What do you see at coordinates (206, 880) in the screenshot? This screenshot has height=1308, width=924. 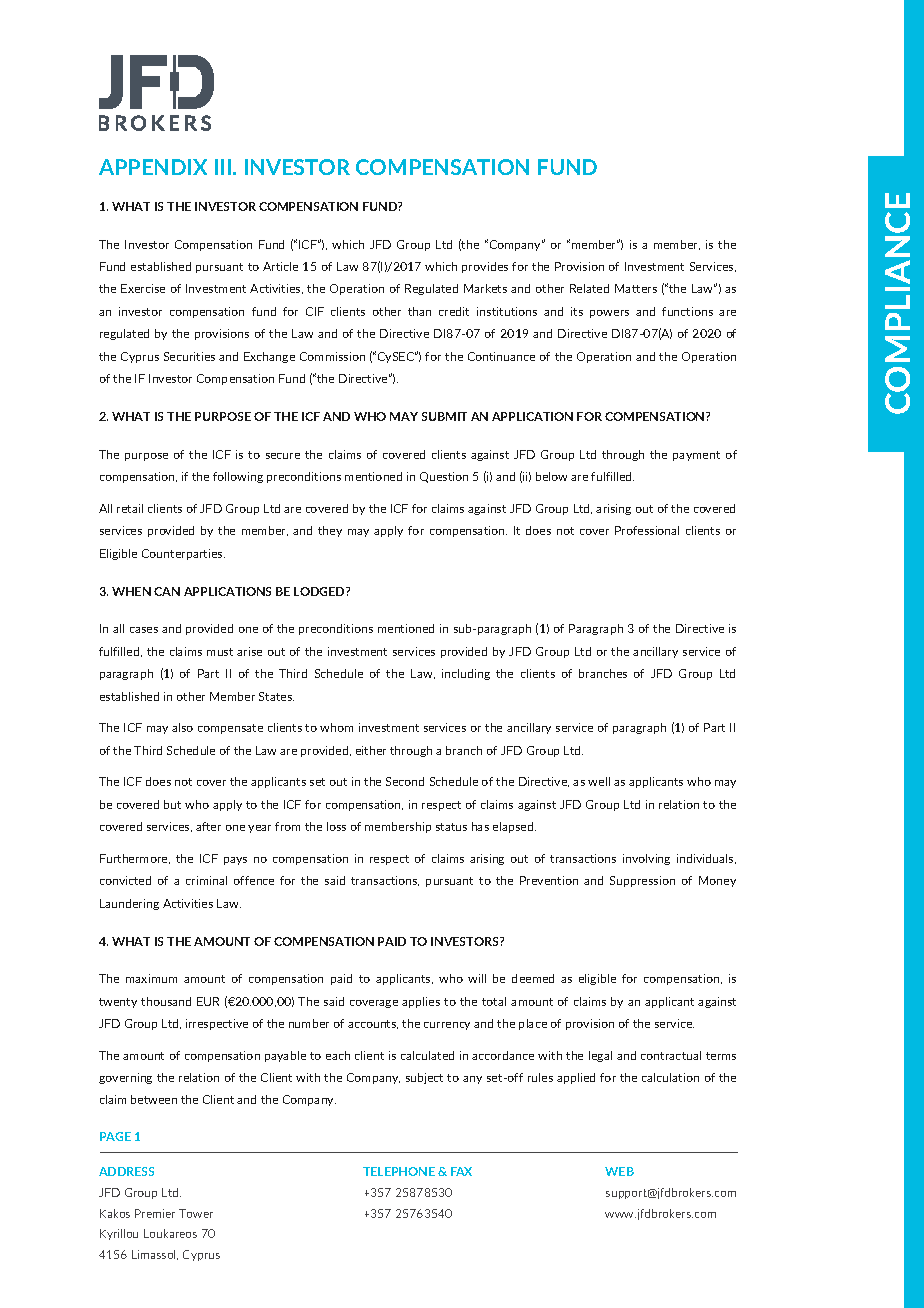 I see `criminal` at bounding box center [206, 880].
